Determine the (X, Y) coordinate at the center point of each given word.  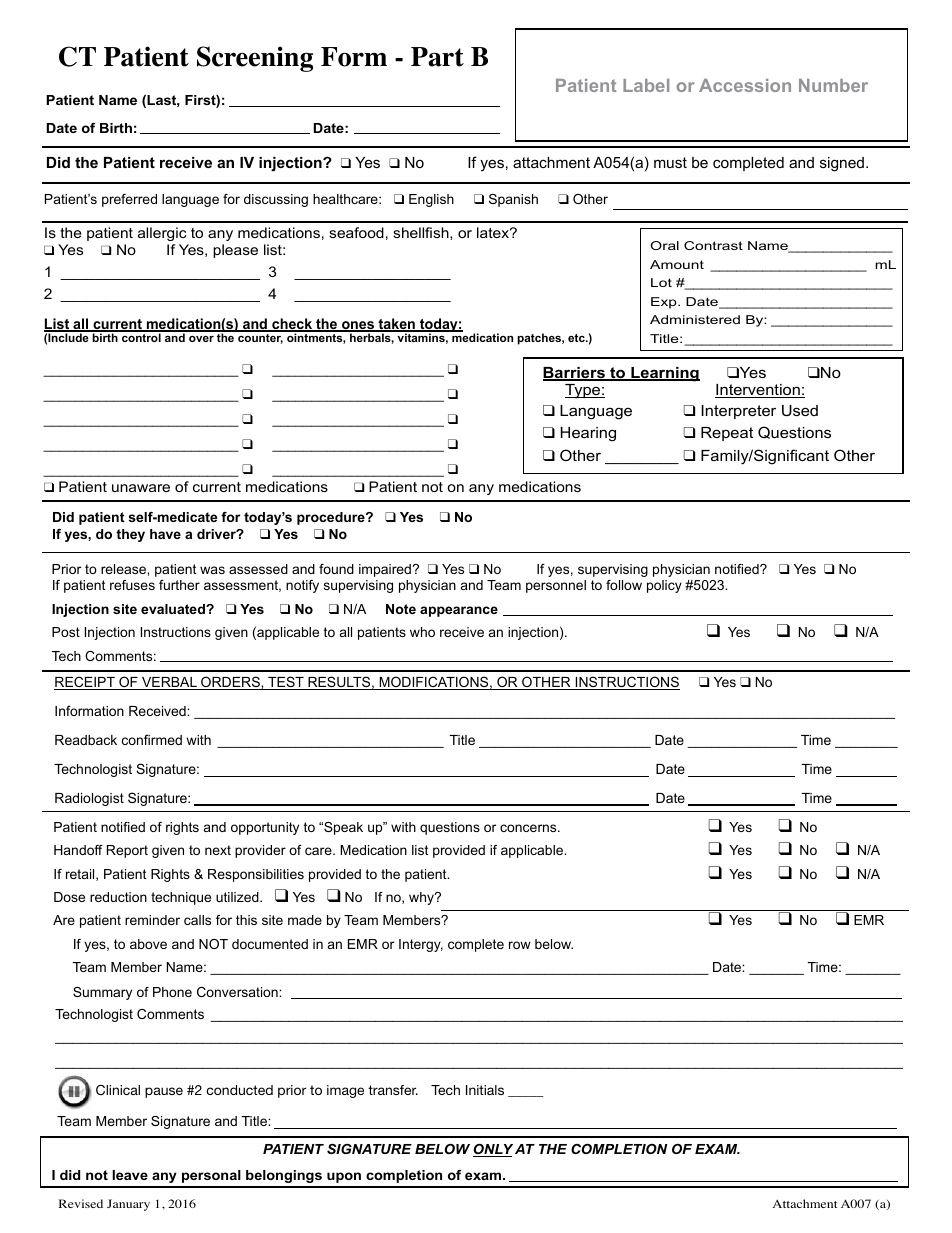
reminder (152, 920)
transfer (393, 1090)
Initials (485, 1090)
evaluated (174, 609)
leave (130, 1175)
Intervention (758, 391)
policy (664, 586)
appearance (459, 611)
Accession (745, 85)
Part (437, 57)
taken (396, 325)
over (201, 339)
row (520, 945)
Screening (255, 59)
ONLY (493, 1150)
